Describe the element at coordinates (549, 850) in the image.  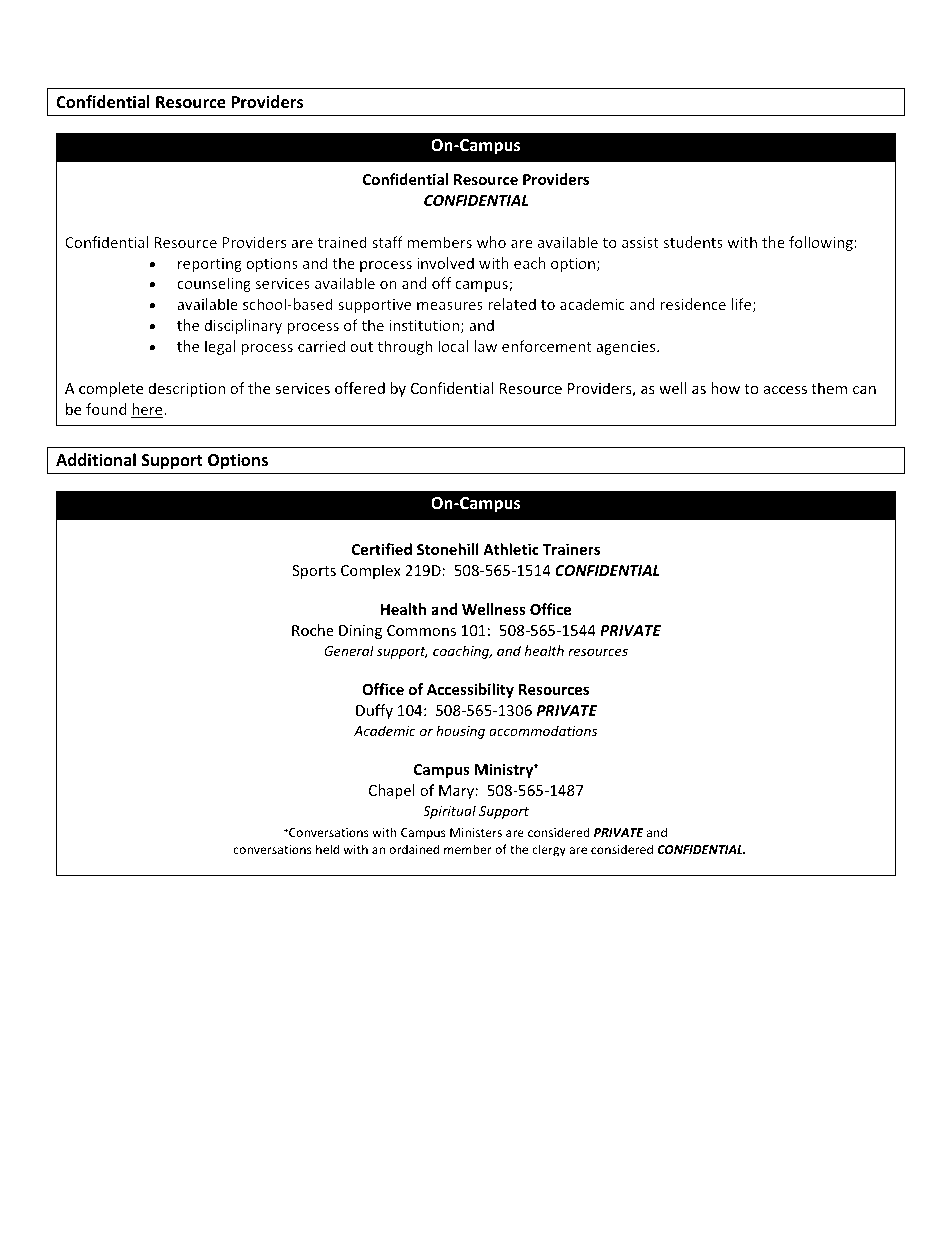
I see `clergy` at that location.
